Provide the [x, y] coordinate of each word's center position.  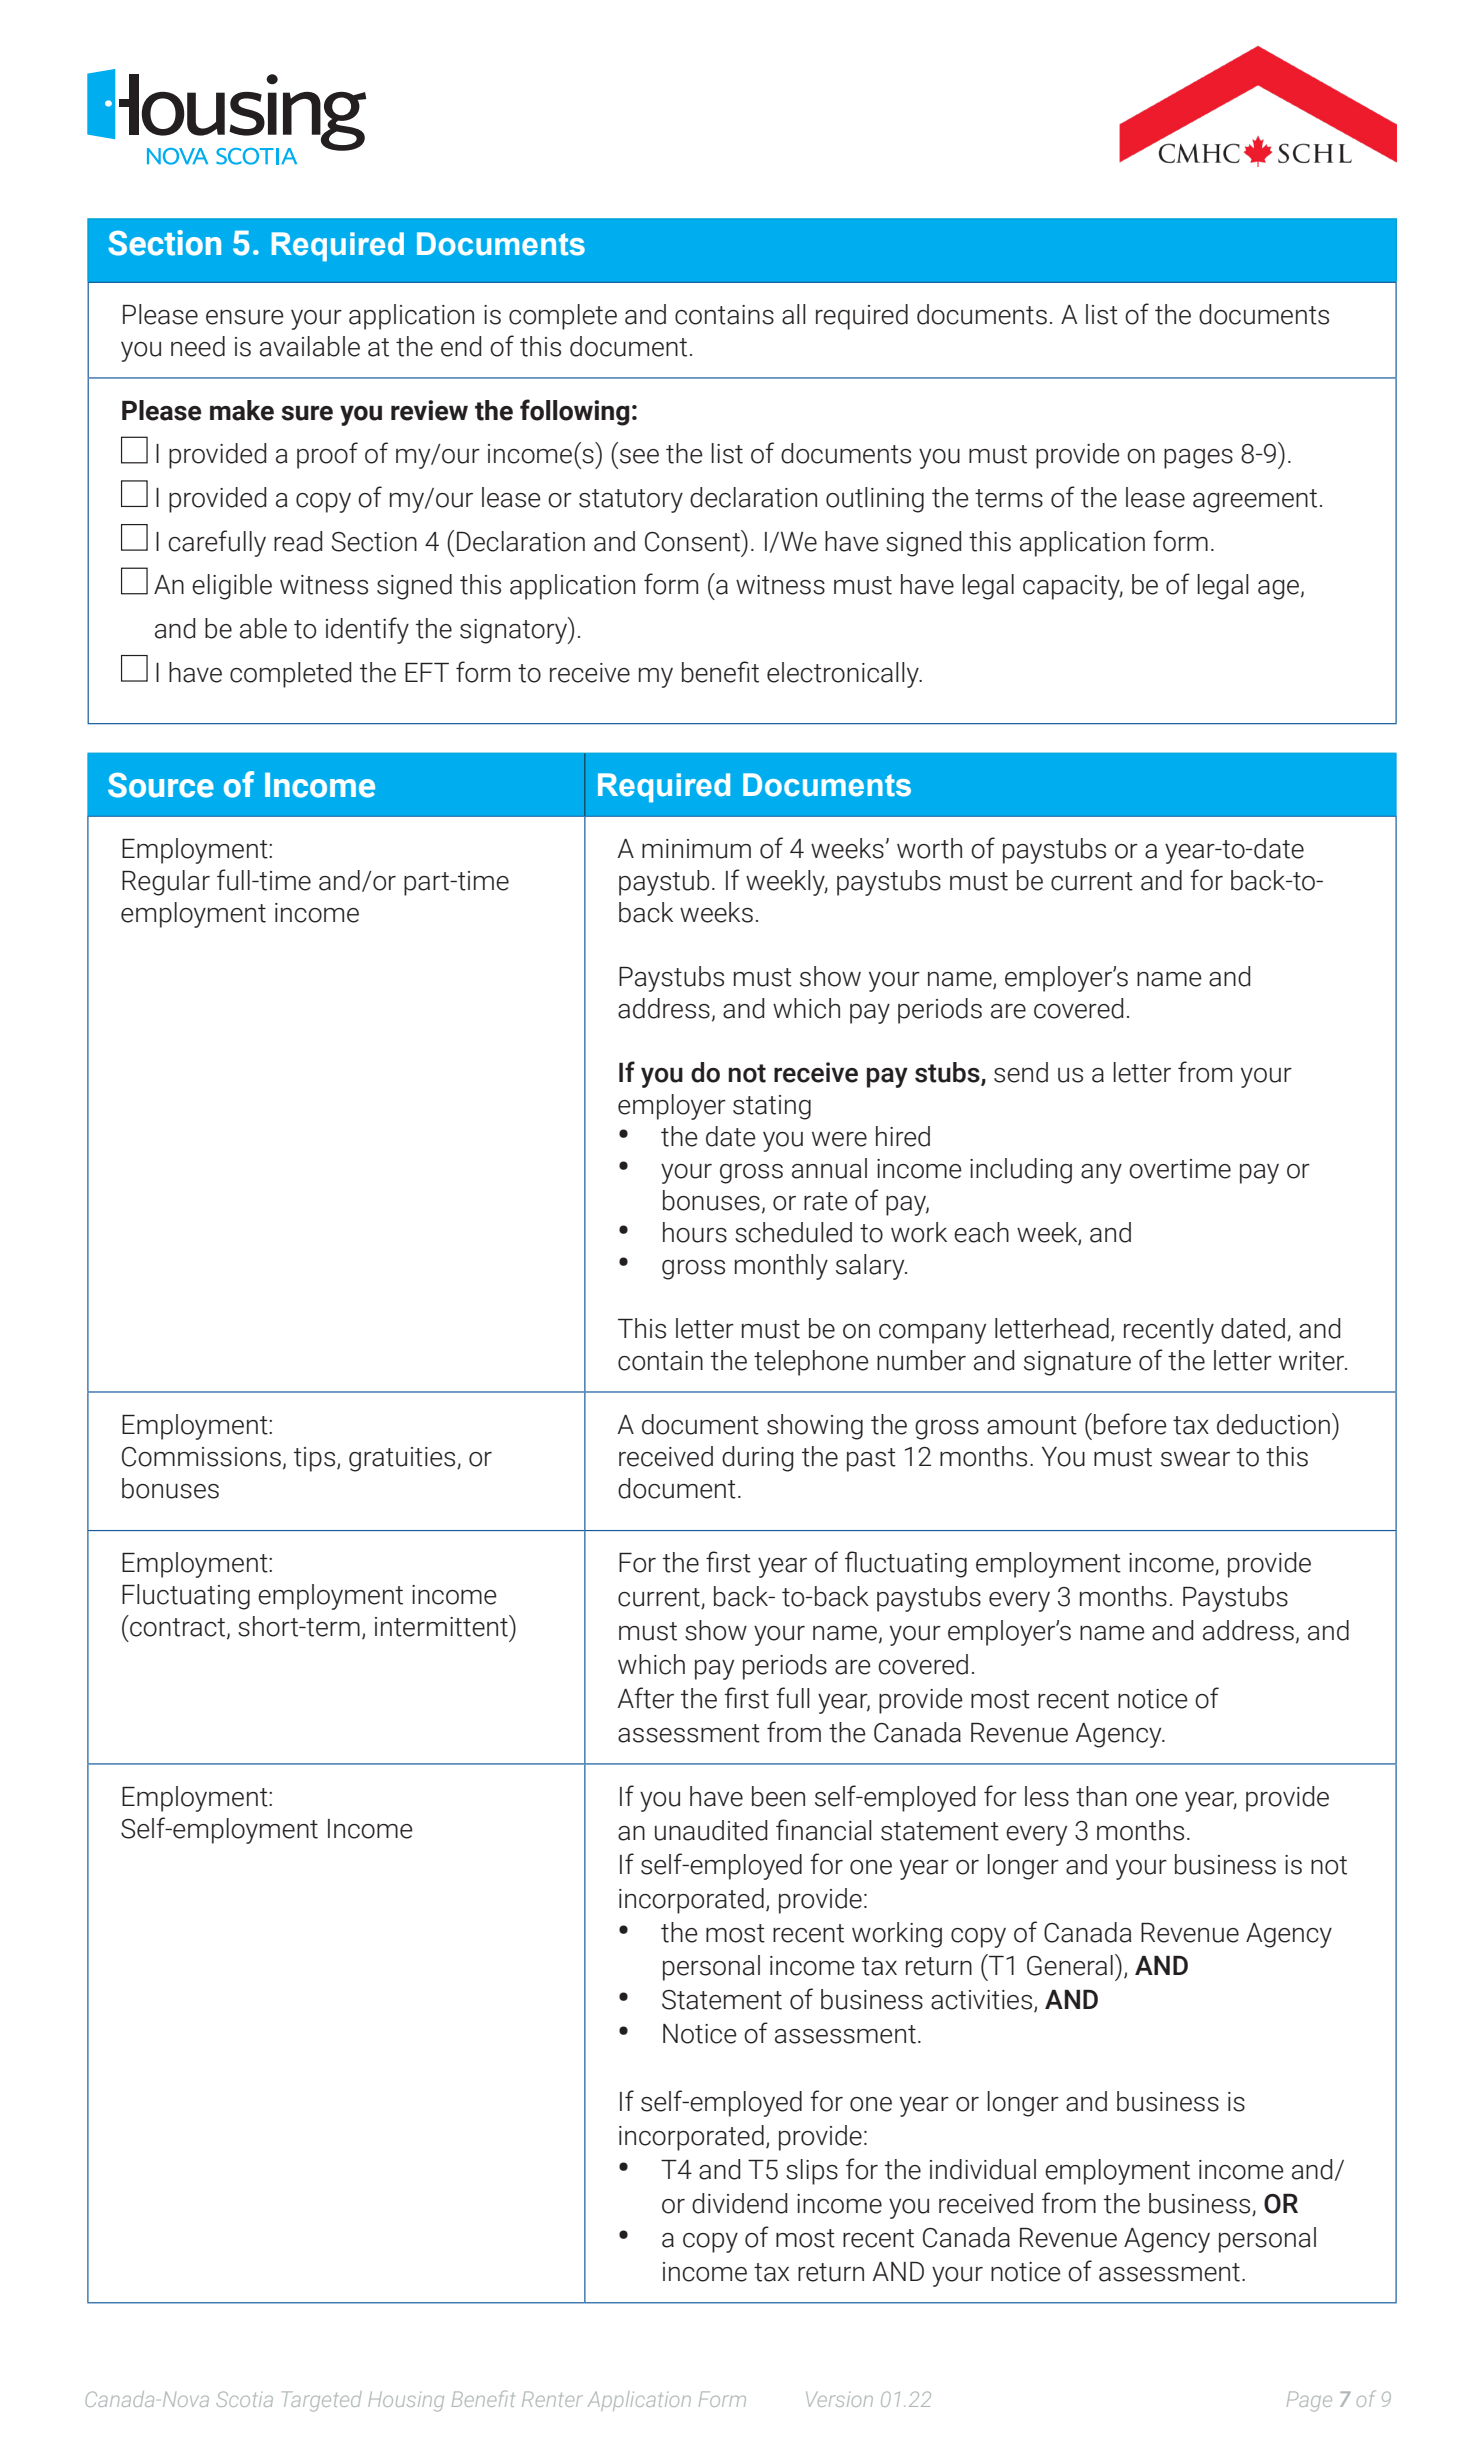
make [242, 410]
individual [983, 2169]
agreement [1255, 501]
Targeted [322, 2401]
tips [316, 1459]
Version [839, 2399]
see [639, 456]
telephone [811, 1363]
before [1130, 1424]
